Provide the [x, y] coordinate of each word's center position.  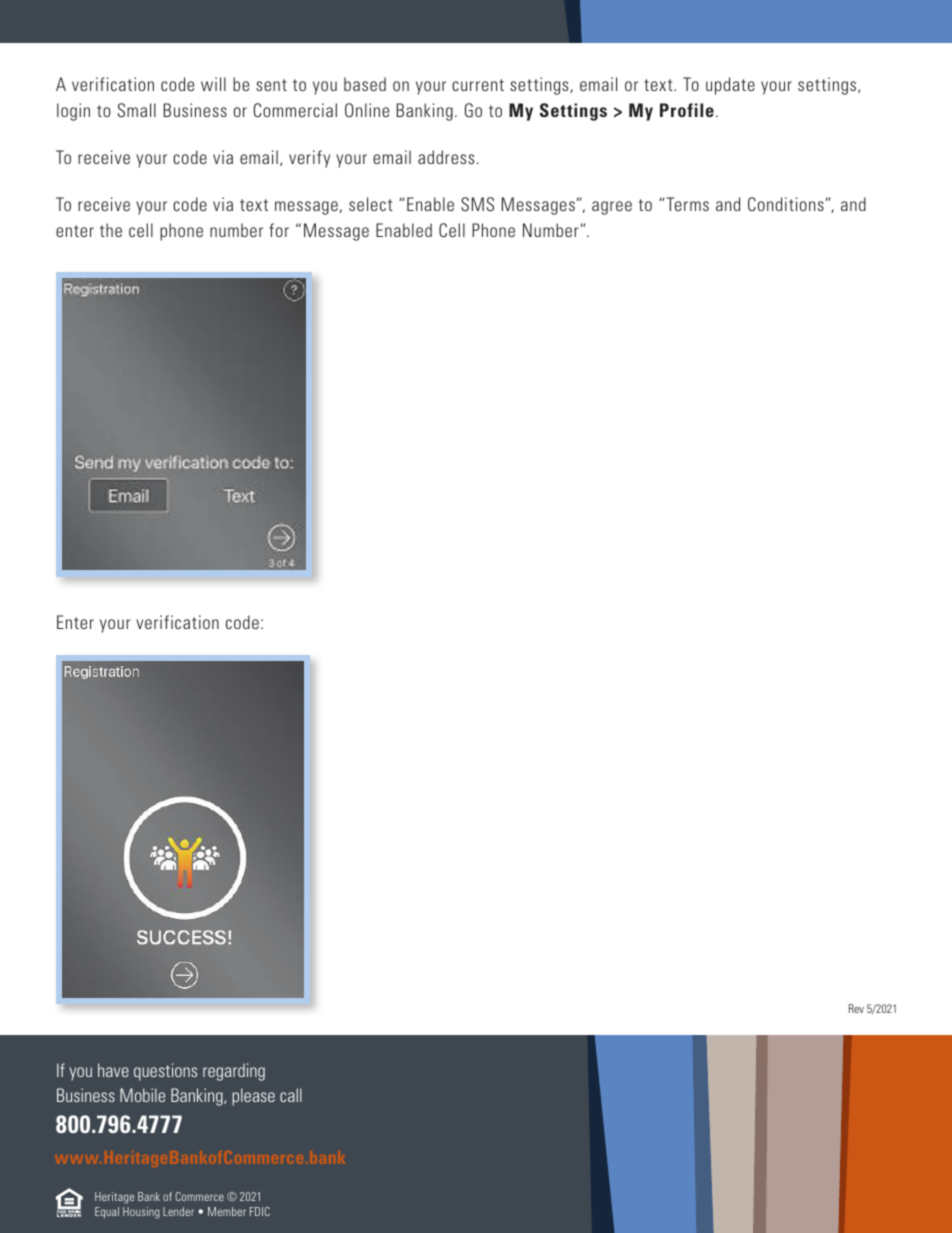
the [111, 230]
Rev [856, 1008]
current [478, 85]
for [279, 230]
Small [137, 110]
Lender [178, 1211]
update [730, 86]
